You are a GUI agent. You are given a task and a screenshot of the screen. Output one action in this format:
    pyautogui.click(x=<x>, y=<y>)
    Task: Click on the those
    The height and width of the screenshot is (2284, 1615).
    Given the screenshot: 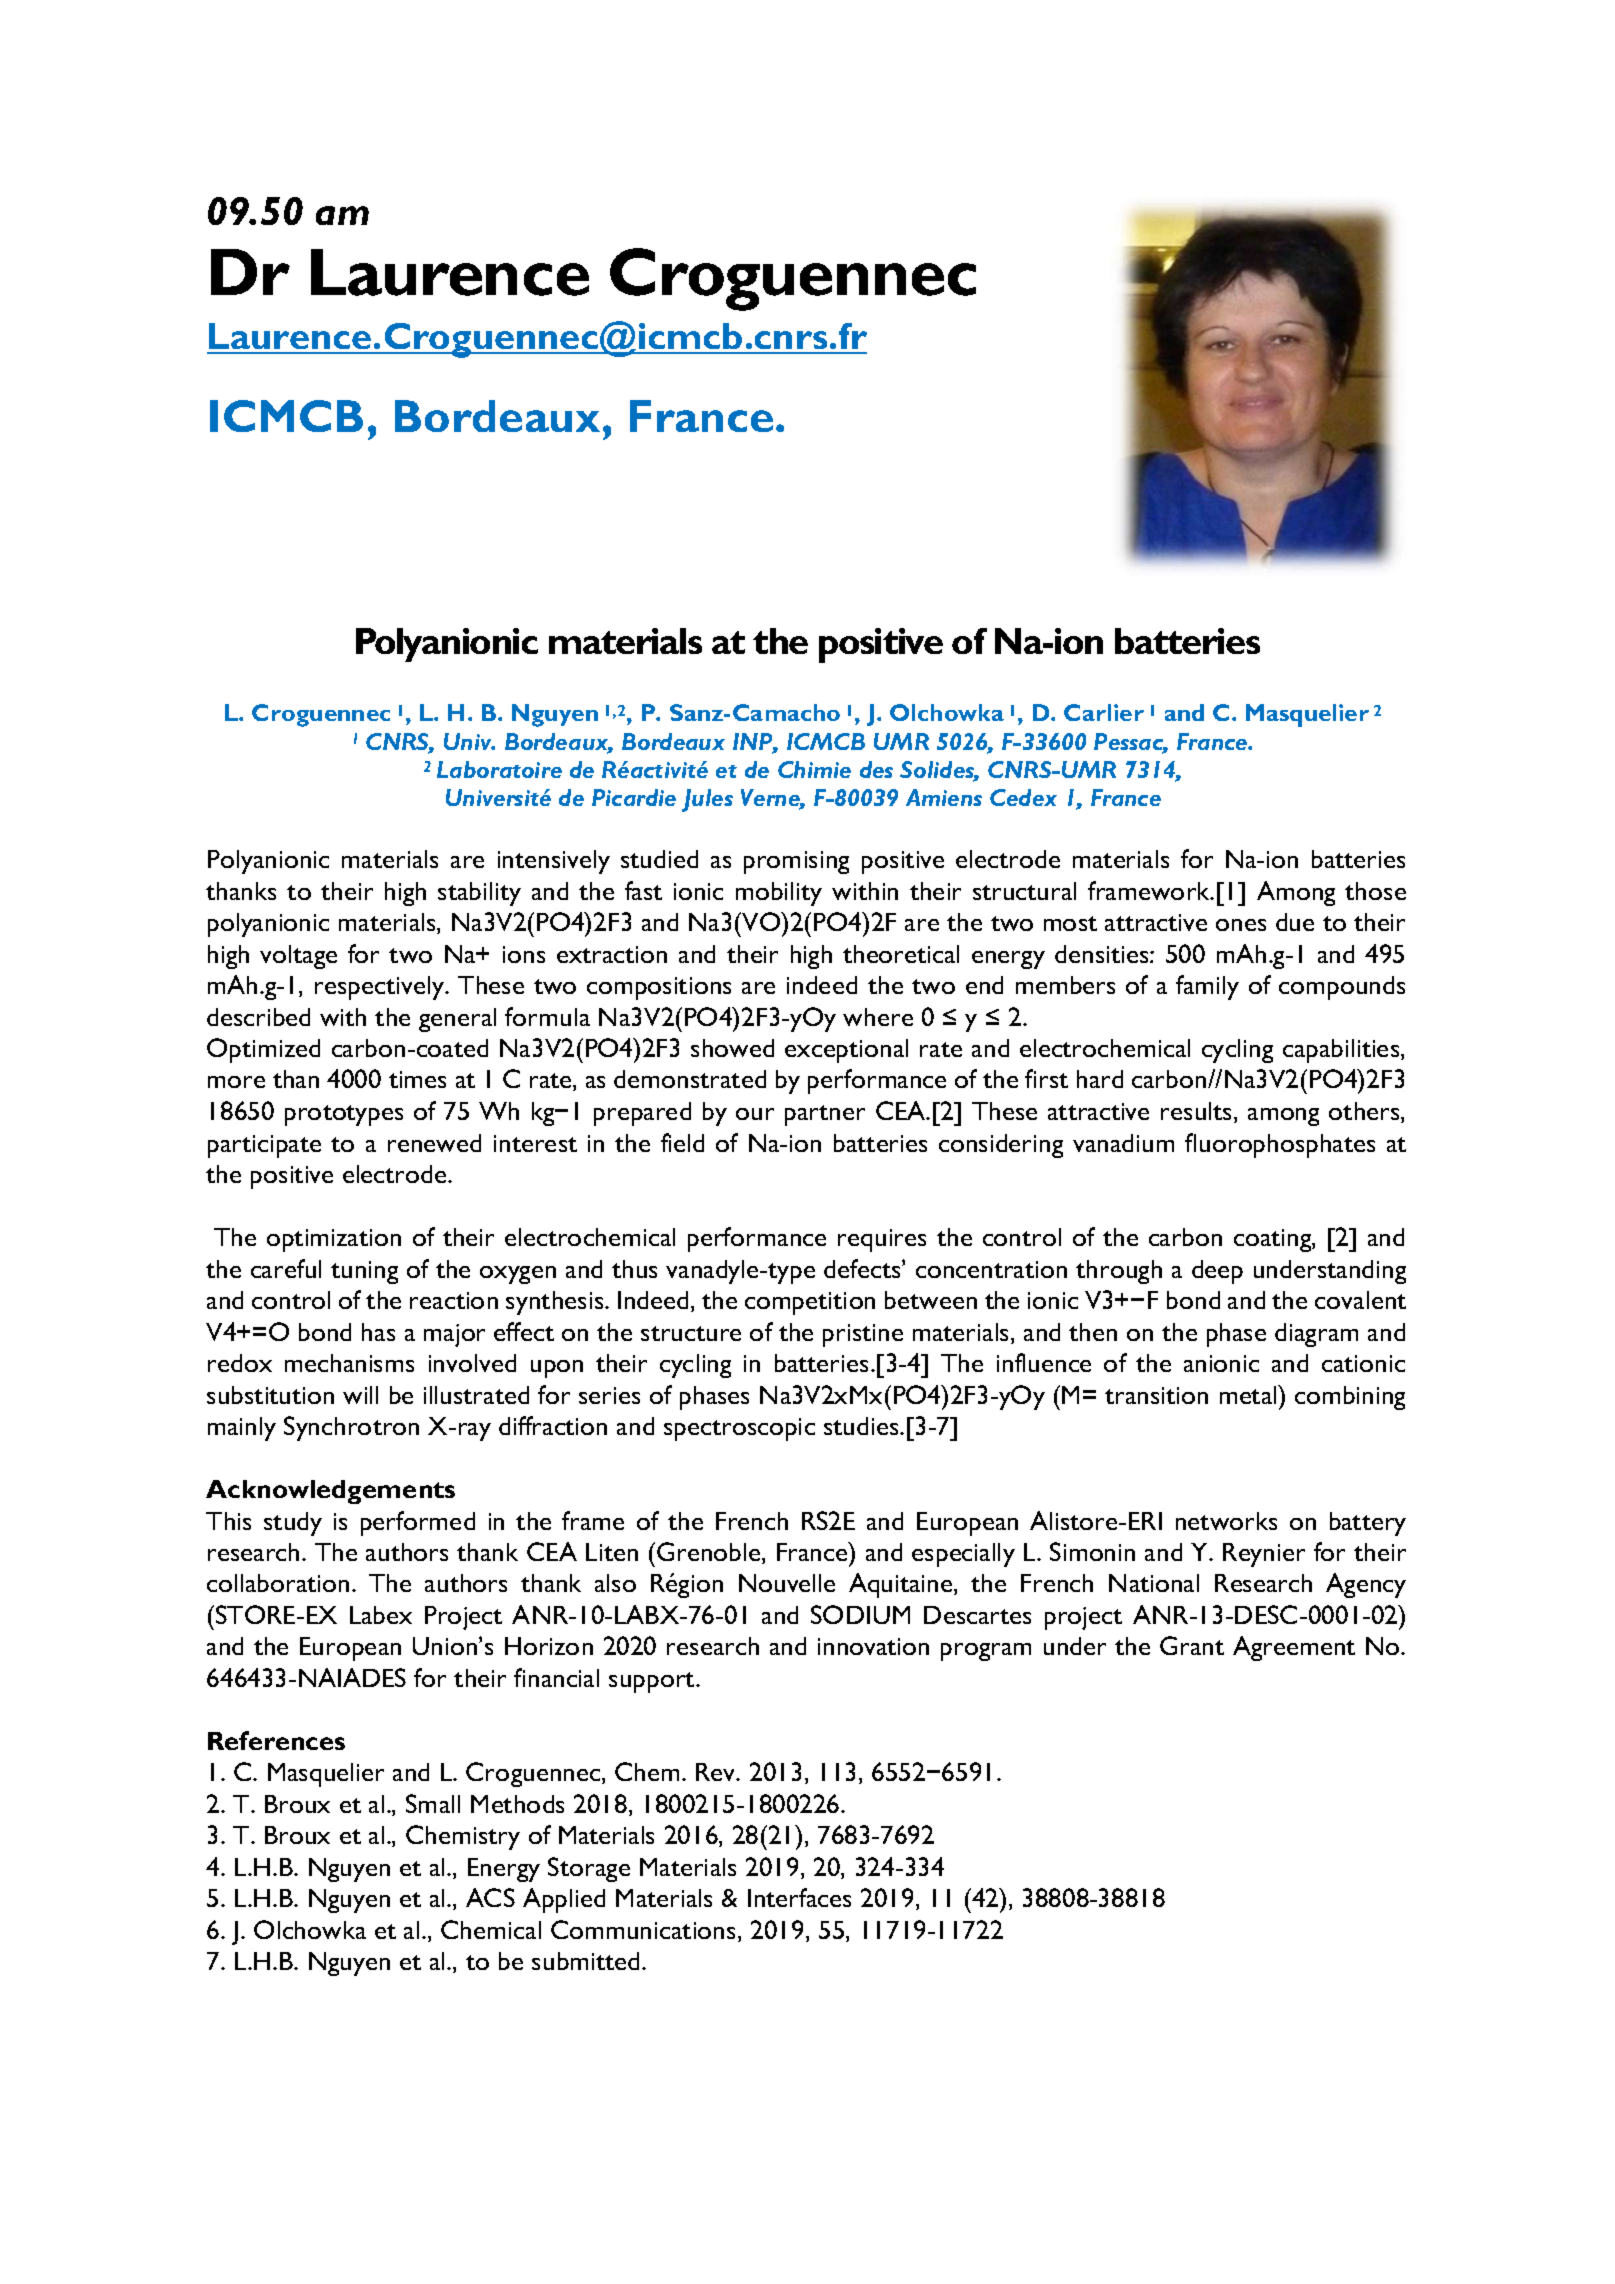 What is the action you would take?
    pyautogui.click(x=1375, y=891)
